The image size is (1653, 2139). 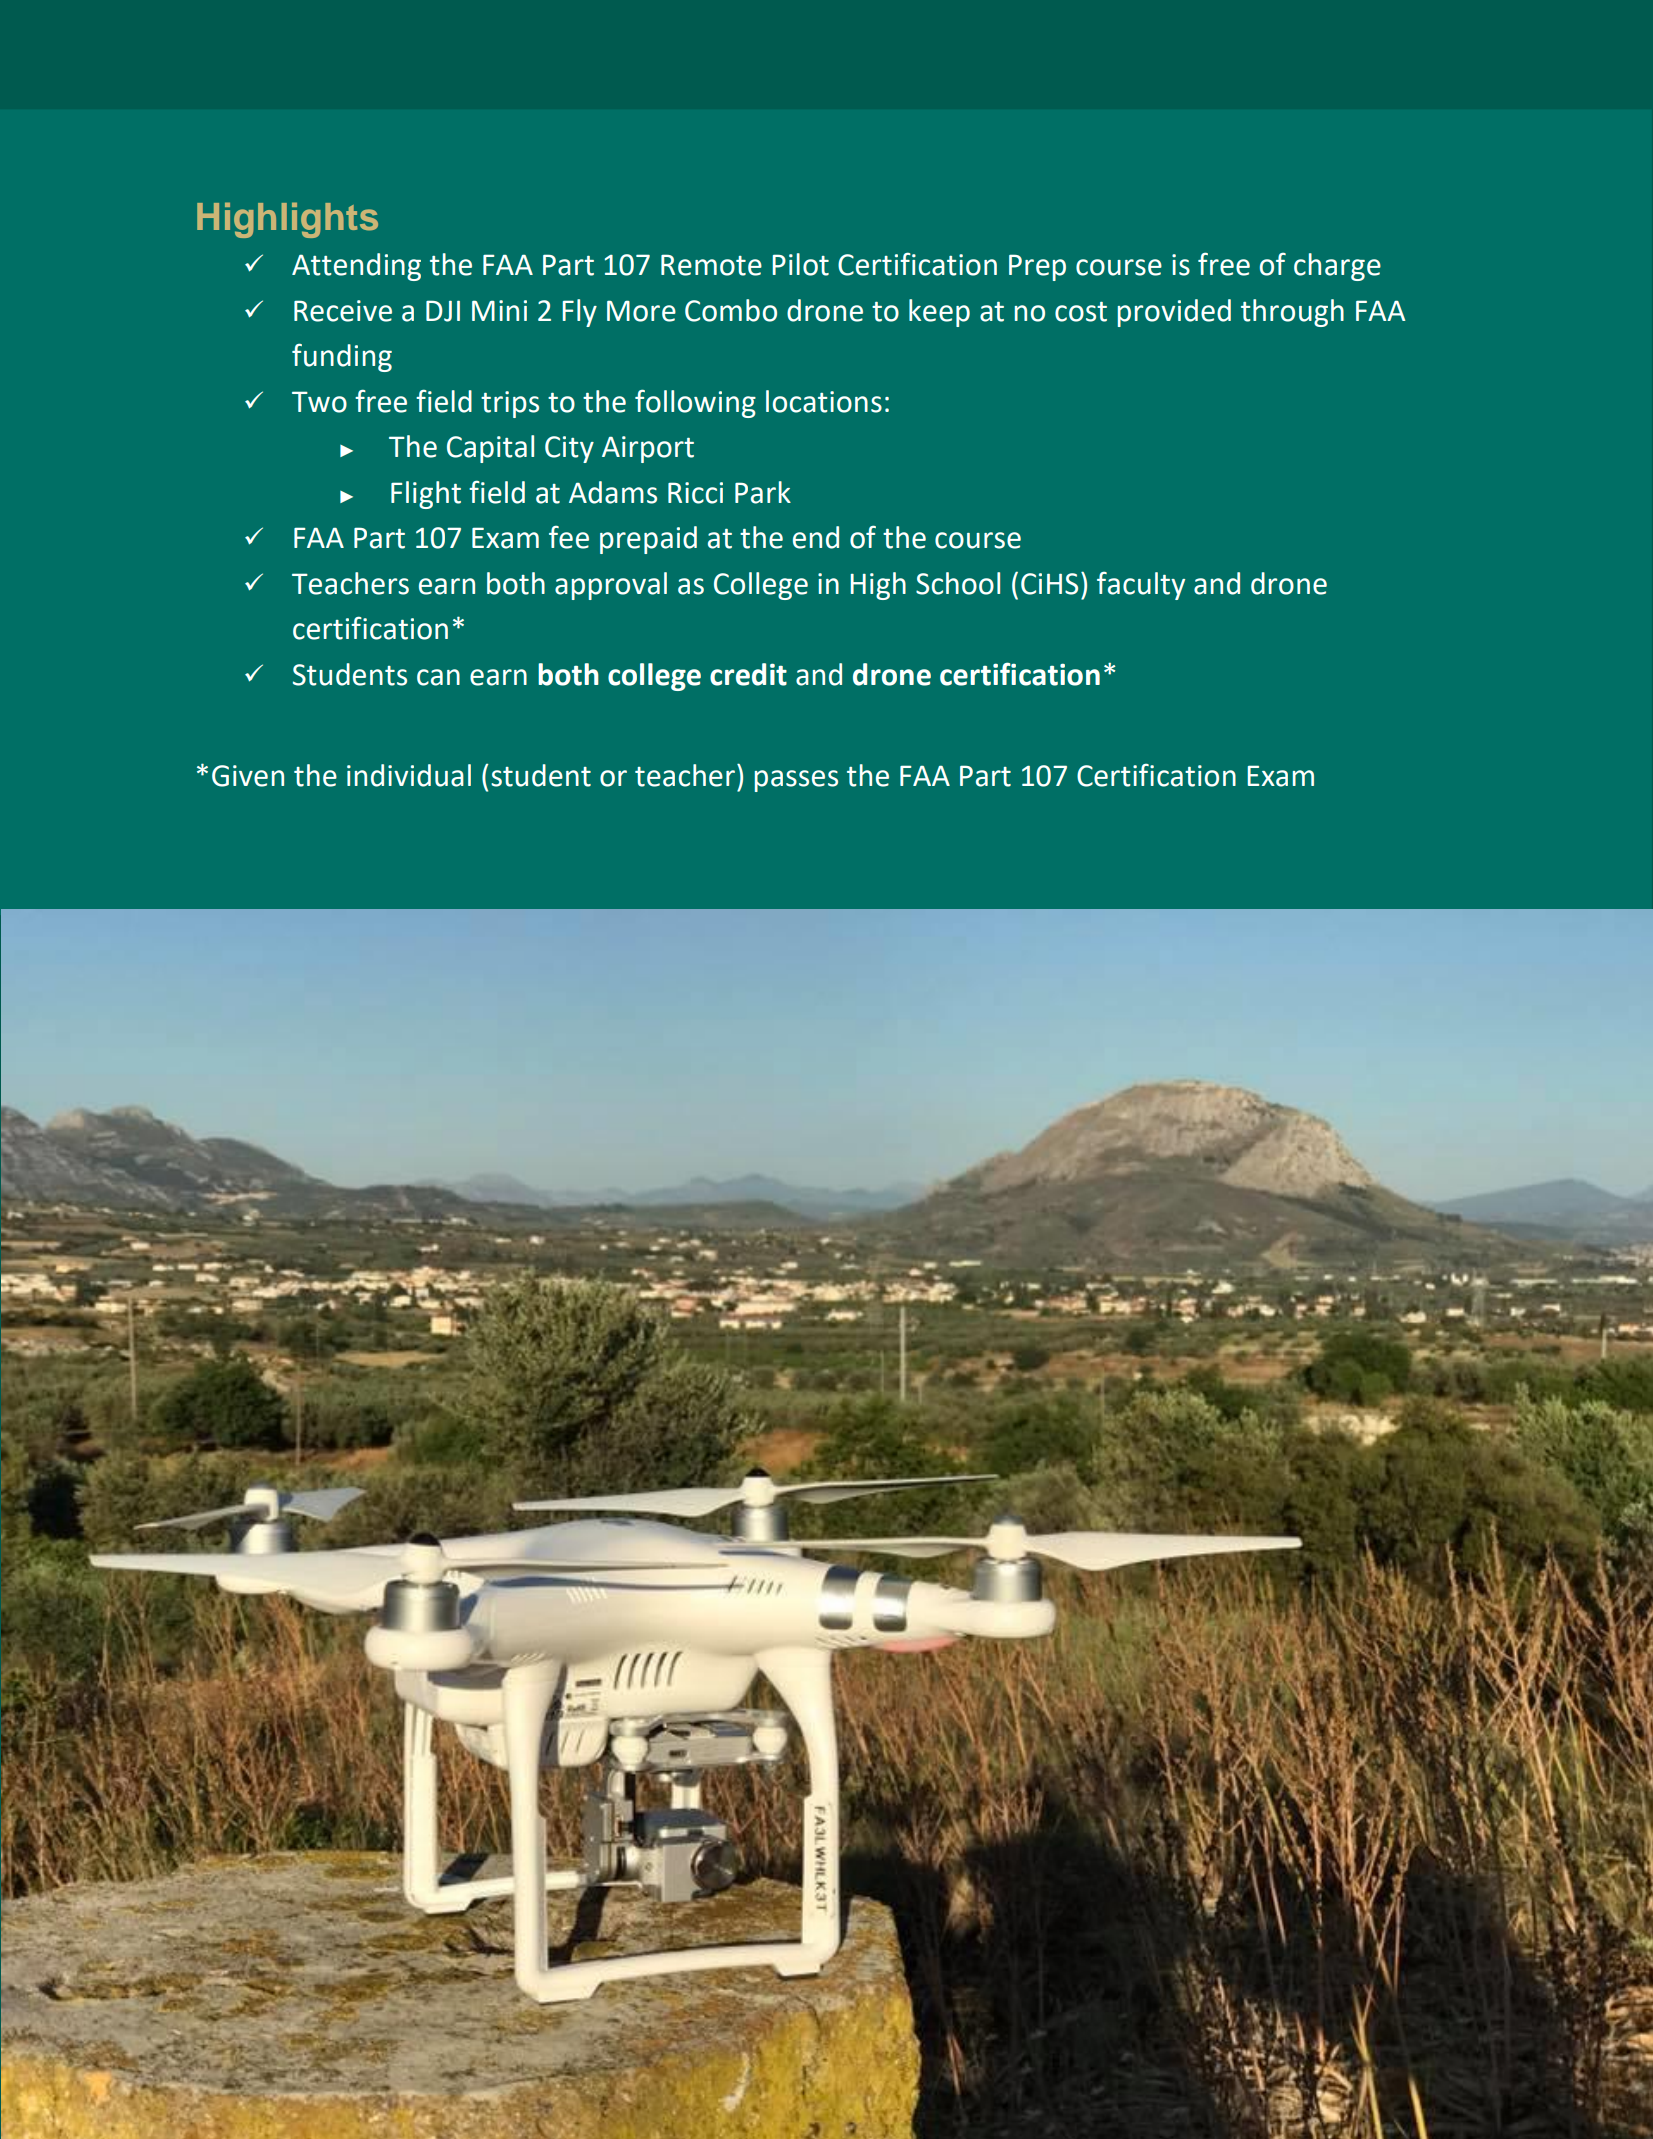 I want to click on charge, so click(x=1337, y=267).
